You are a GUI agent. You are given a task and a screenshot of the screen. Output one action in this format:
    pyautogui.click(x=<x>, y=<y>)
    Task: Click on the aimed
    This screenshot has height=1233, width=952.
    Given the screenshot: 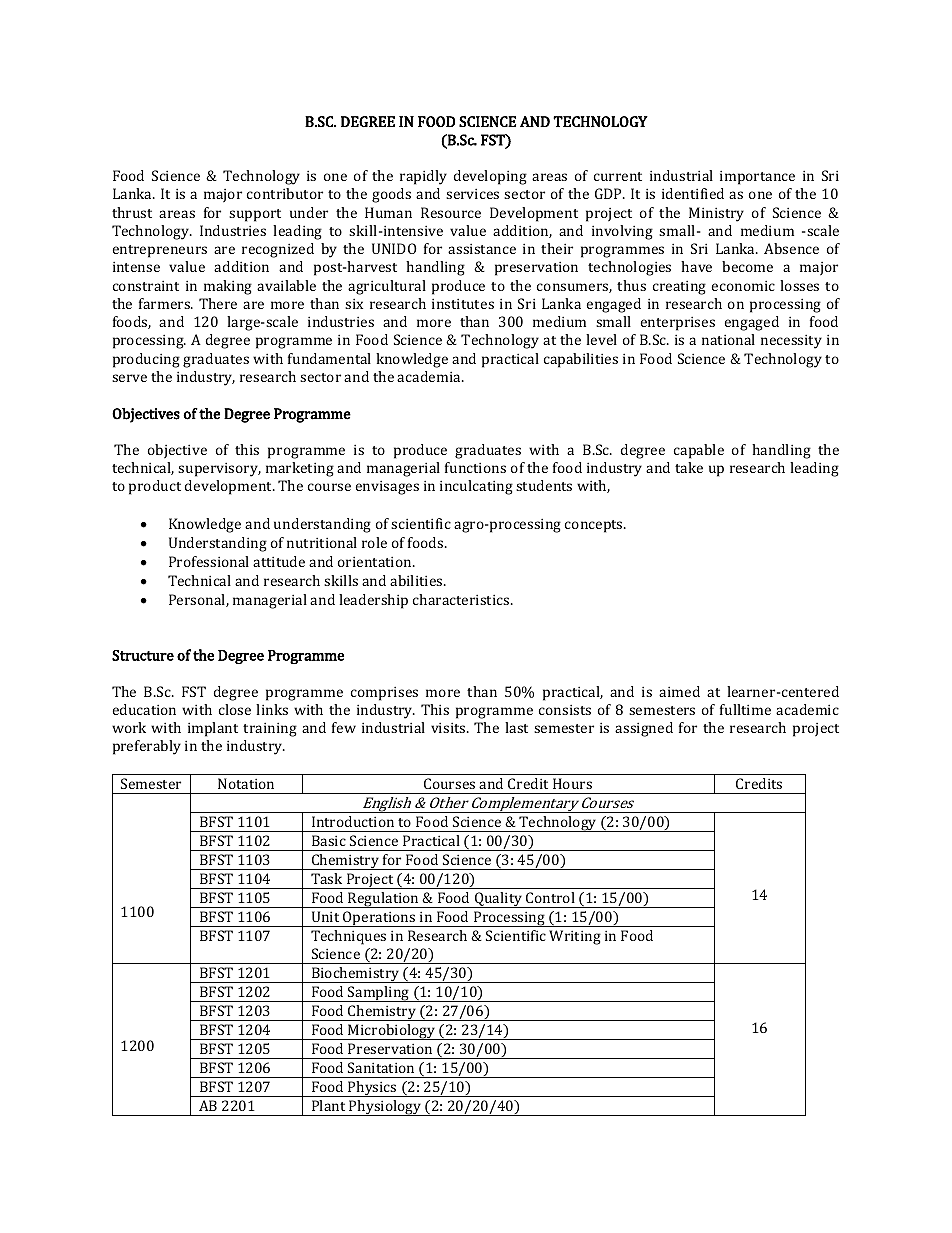 What is the action you would take?
    pyautogui.click(x=679, y=691)
